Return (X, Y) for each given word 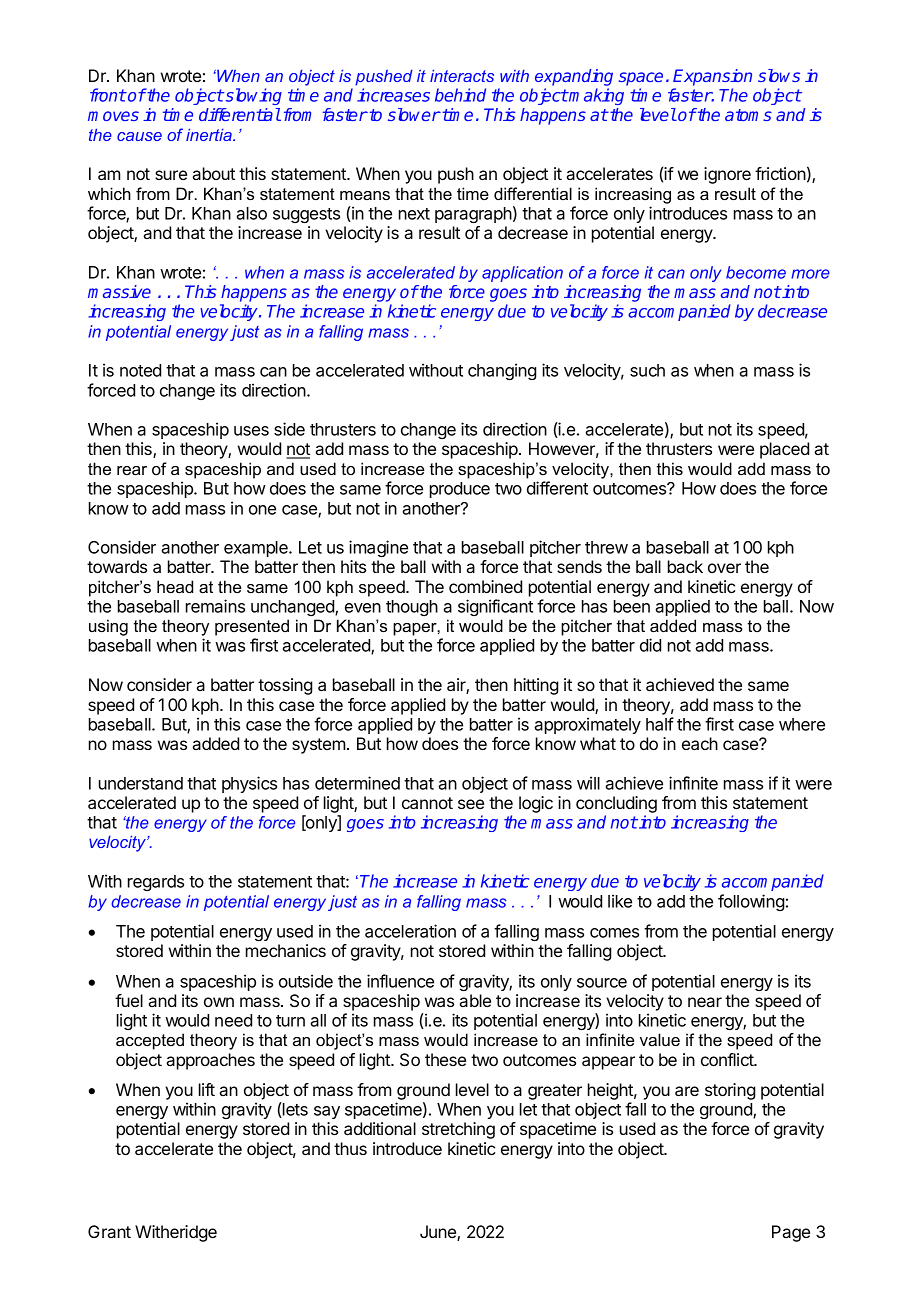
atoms (748, 115)
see (471, 804)
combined (485, 586)
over (724, 568)
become (756, 272)
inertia (210, 135)
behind (460, 95)
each (700, 743)
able (475, 1000)
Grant (109, 1231)
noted (140, 370)
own (219, 1002)
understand (141, 783)
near (705, 1002)
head (175, 586)
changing (502, 371)
